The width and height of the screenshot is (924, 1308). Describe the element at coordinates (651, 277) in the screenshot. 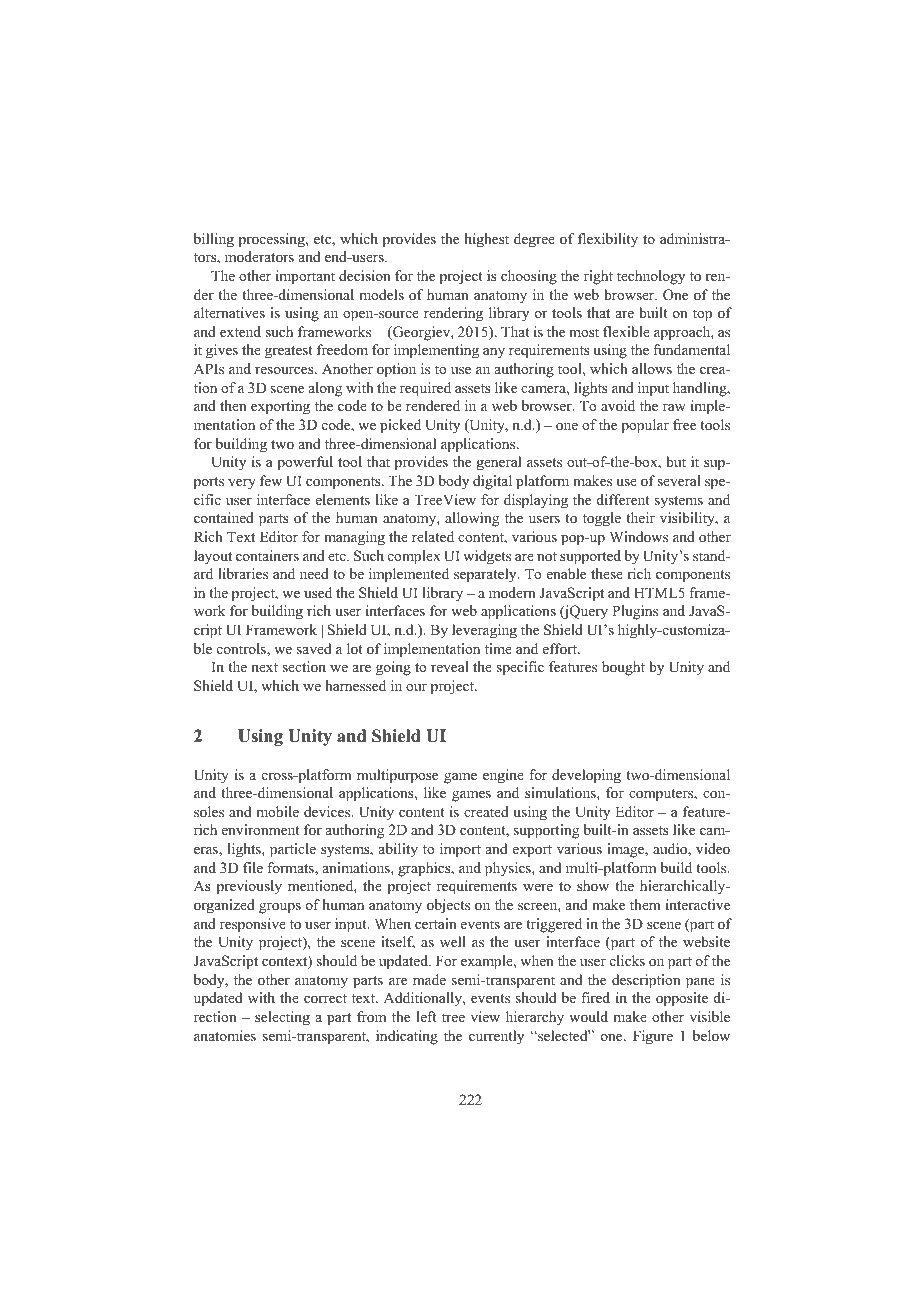

I see `technology` at that location.
